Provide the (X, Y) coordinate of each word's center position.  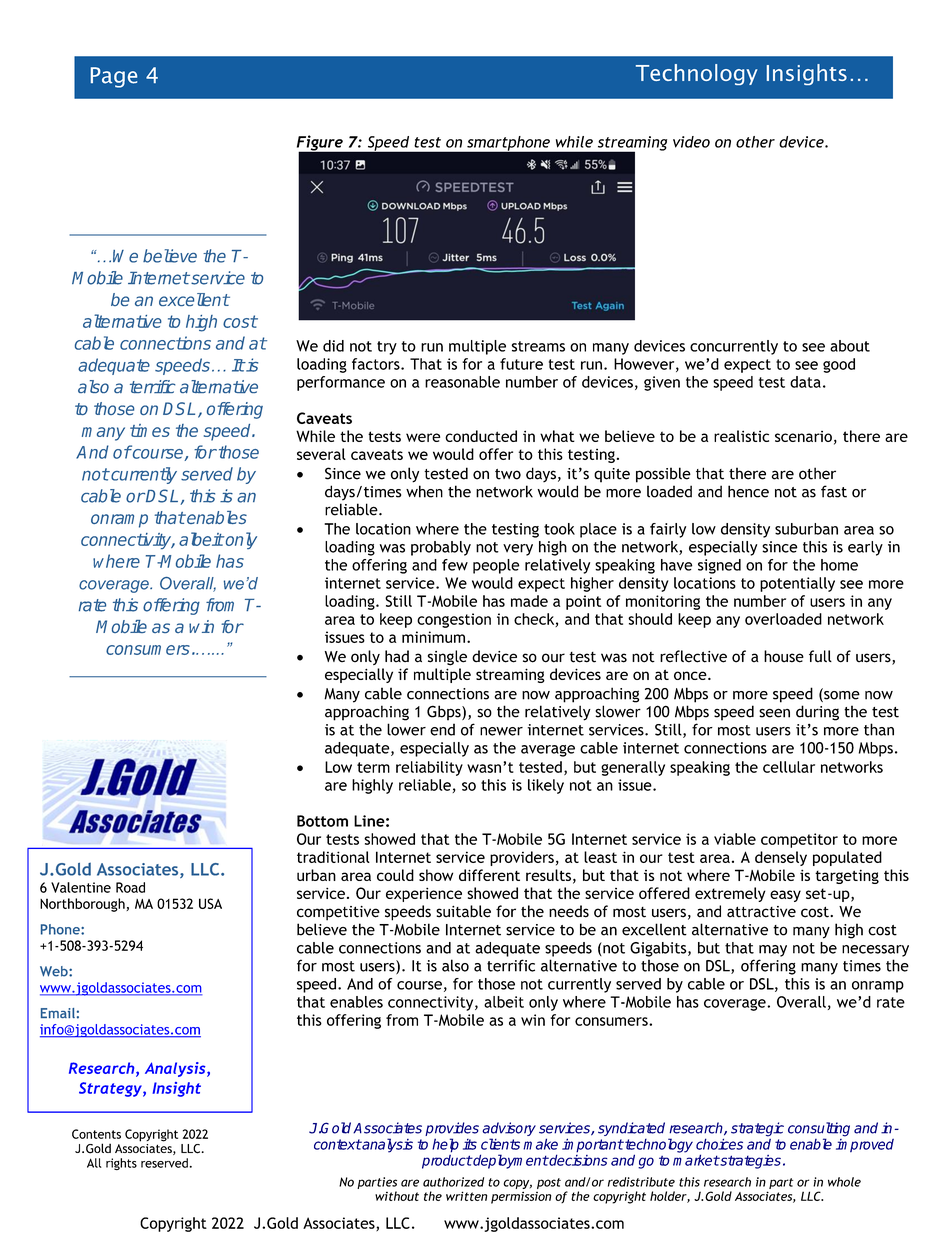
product (447, 1161)
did (333, 346)
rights (121, 1164)
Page (114, 77)
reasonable (462, 382)
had (397, 656)
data (805, 382)
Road (130, 887)
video (691, 142)
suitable (463, 911)
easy (785, 896)
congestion (454, 620)
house (784, 656)
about (850, 346)
